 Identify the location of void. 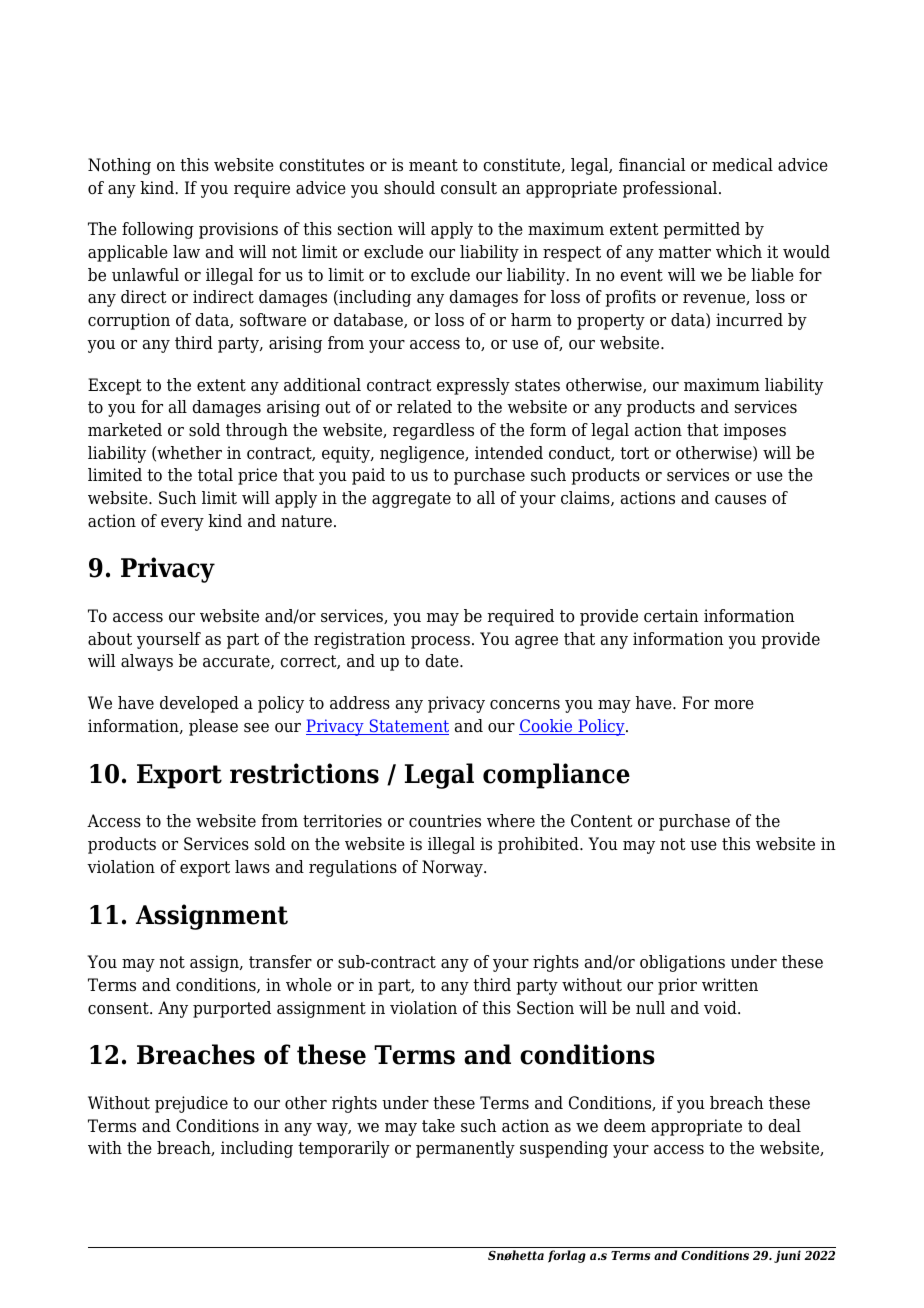
(721, 1008).
